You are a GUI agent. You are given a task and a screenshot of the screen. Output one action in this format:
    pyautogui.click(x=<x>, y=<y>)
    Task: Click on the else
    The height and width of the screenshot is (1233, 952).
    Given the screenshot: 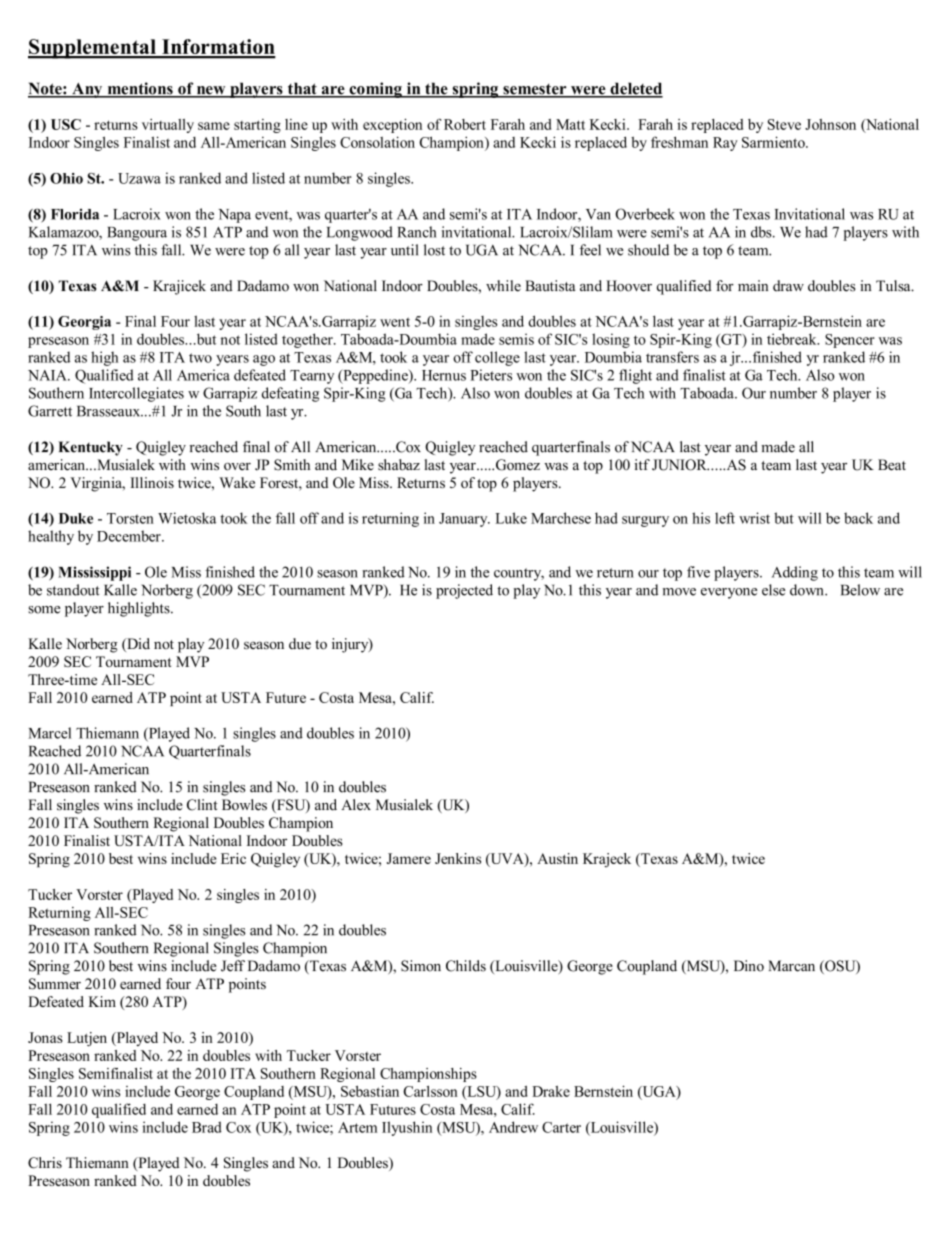 What is the action you would take?
    pyautogui.click(x=773, y=590)
